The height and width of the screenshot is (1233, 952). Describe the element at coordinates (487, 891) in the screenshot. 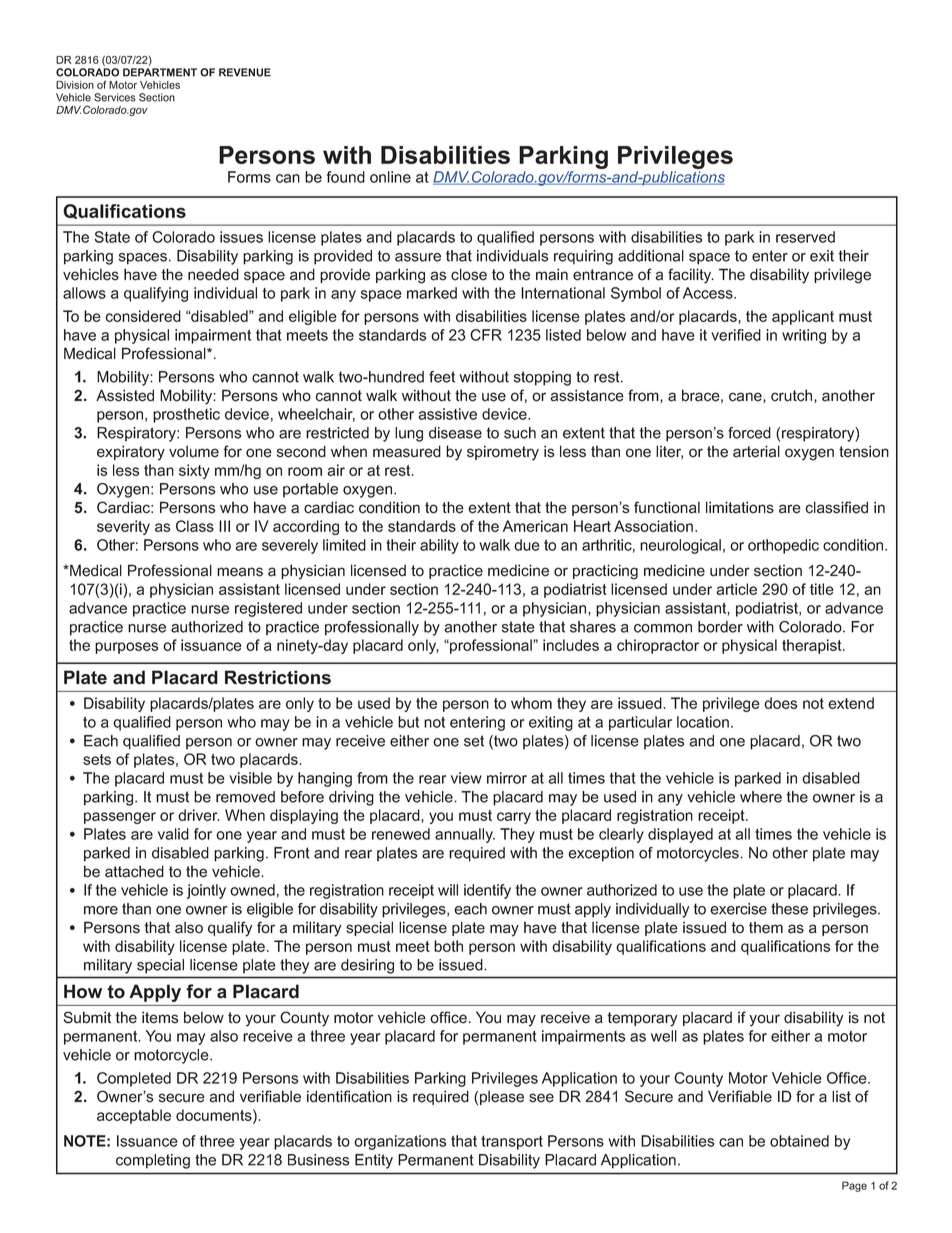

I see `identify` at that location.
